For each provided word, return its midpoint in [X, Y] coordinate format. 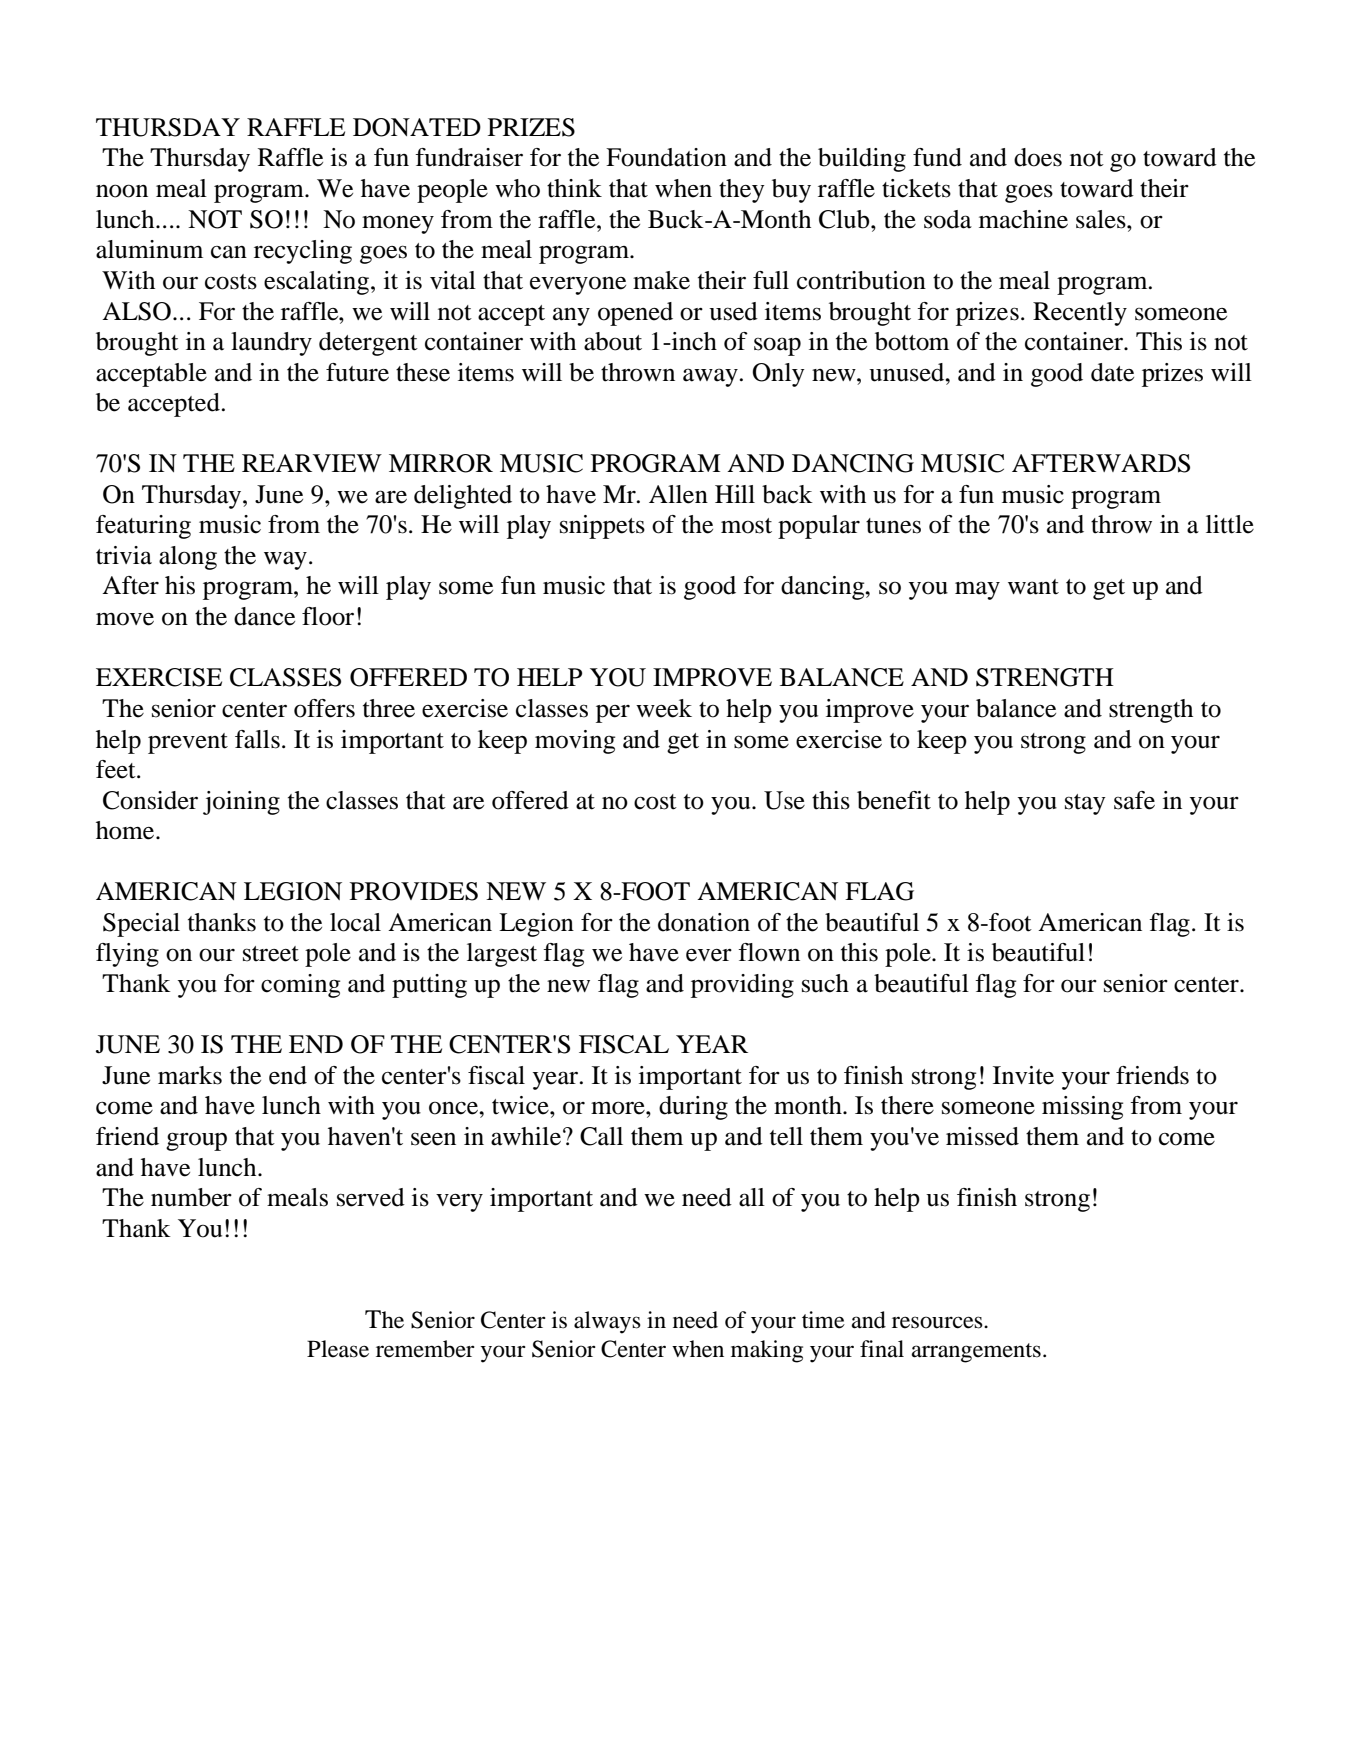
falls [257, 739]
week [664, 708]
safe [1134, 800]
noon [122, 191]
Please [338, 1349]
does [1038, 157]
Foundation [666, 157]
